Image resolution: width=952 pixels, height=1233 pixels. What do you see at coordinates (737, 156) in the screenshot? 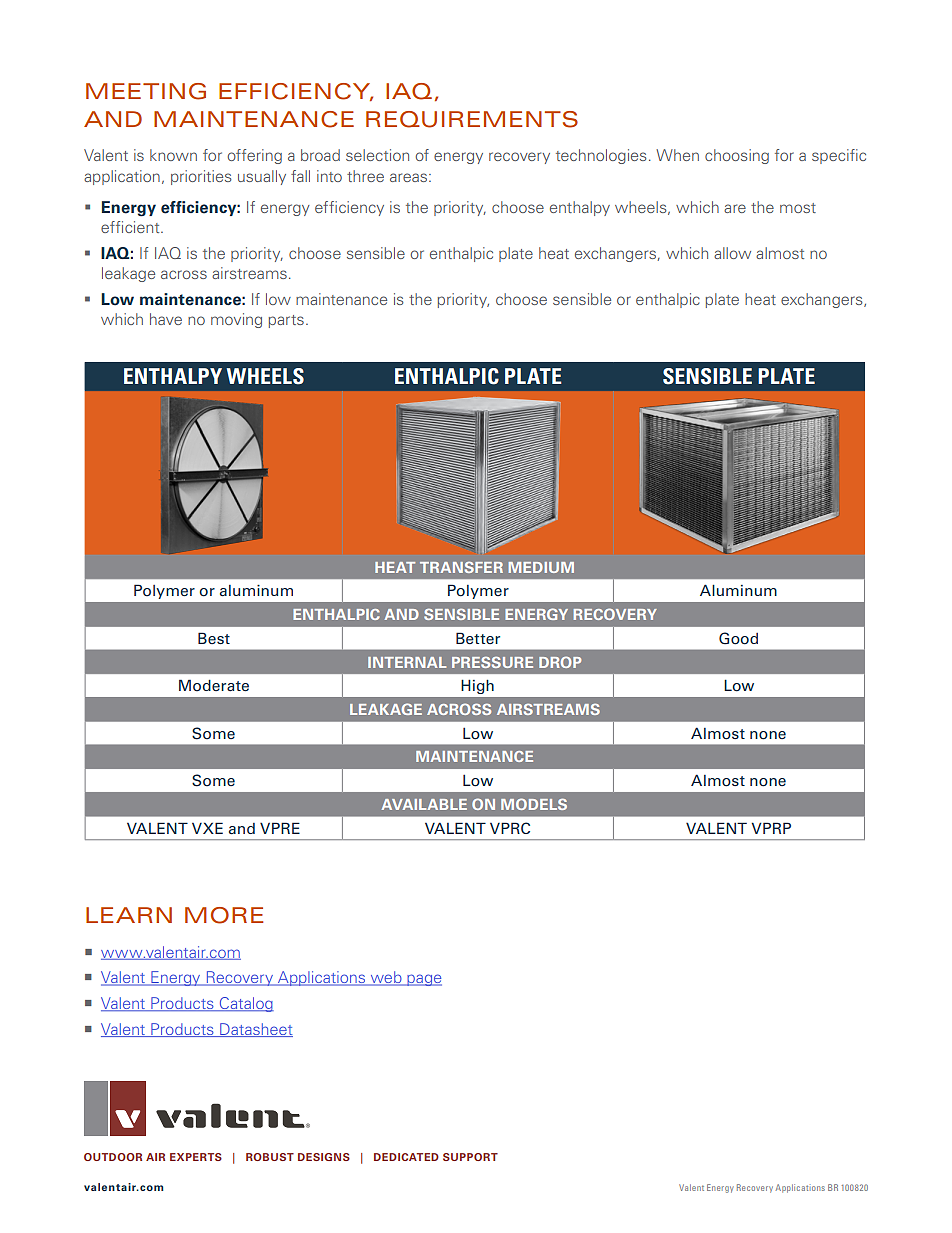
I see `choosing` at bounding box center [737, 156].
